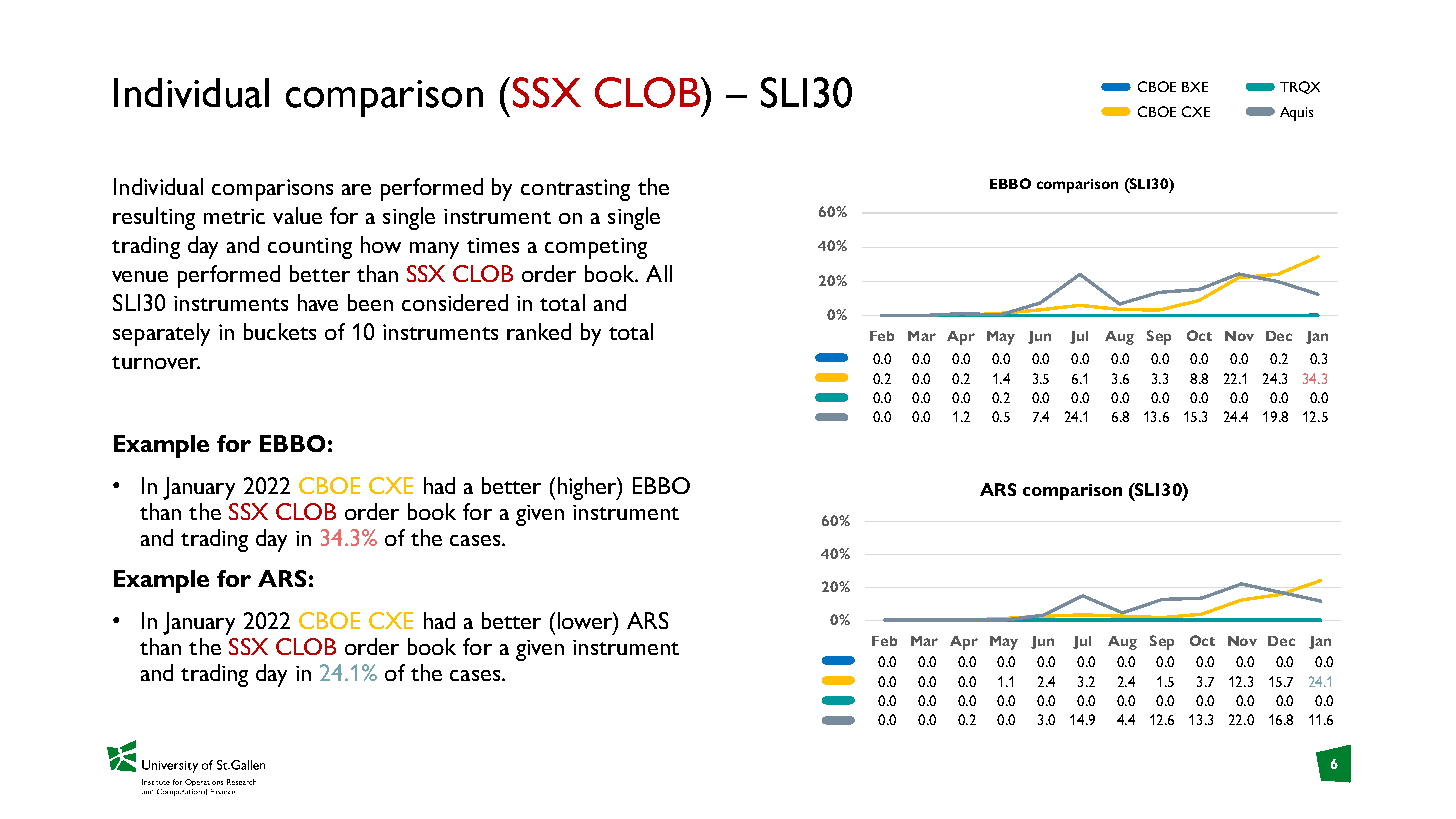 The image size is (1456, 819). I want to click on times, so click(493, 245).
